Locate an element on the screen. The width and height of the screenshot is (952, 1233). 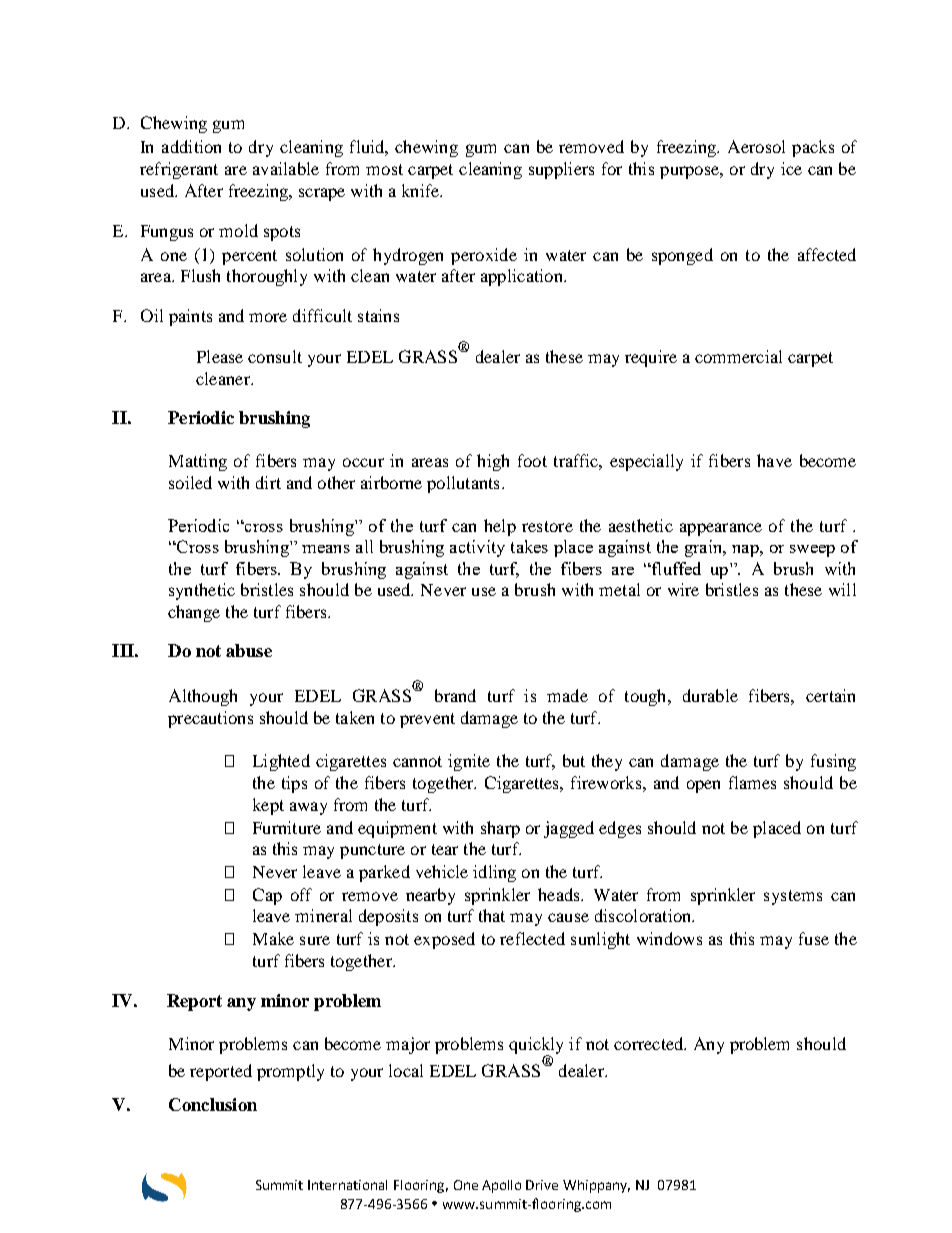
that is located at coordinates (492, 915).
